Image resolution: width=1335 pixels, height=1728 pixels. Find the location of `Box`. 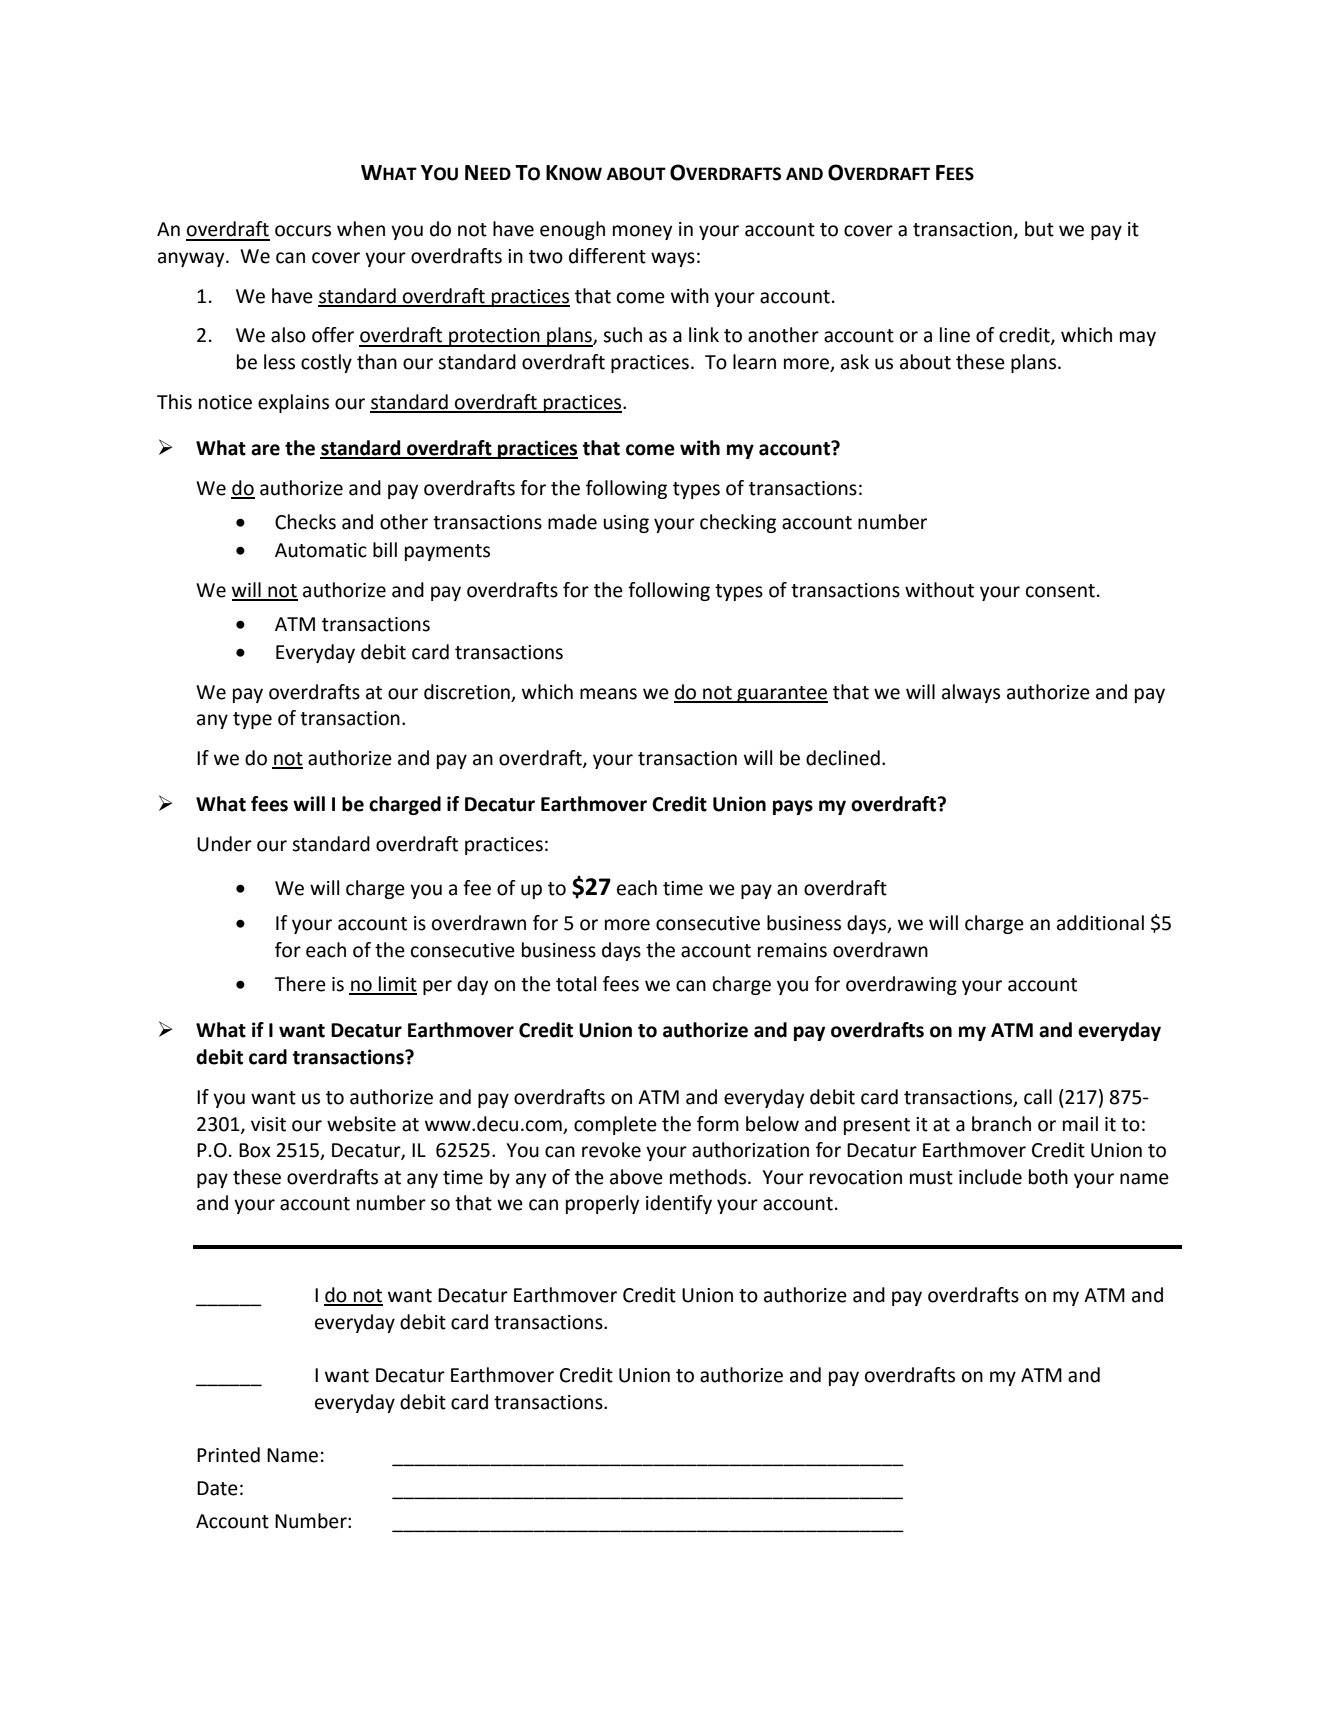

Box is located at coordinates (255, 1150).
